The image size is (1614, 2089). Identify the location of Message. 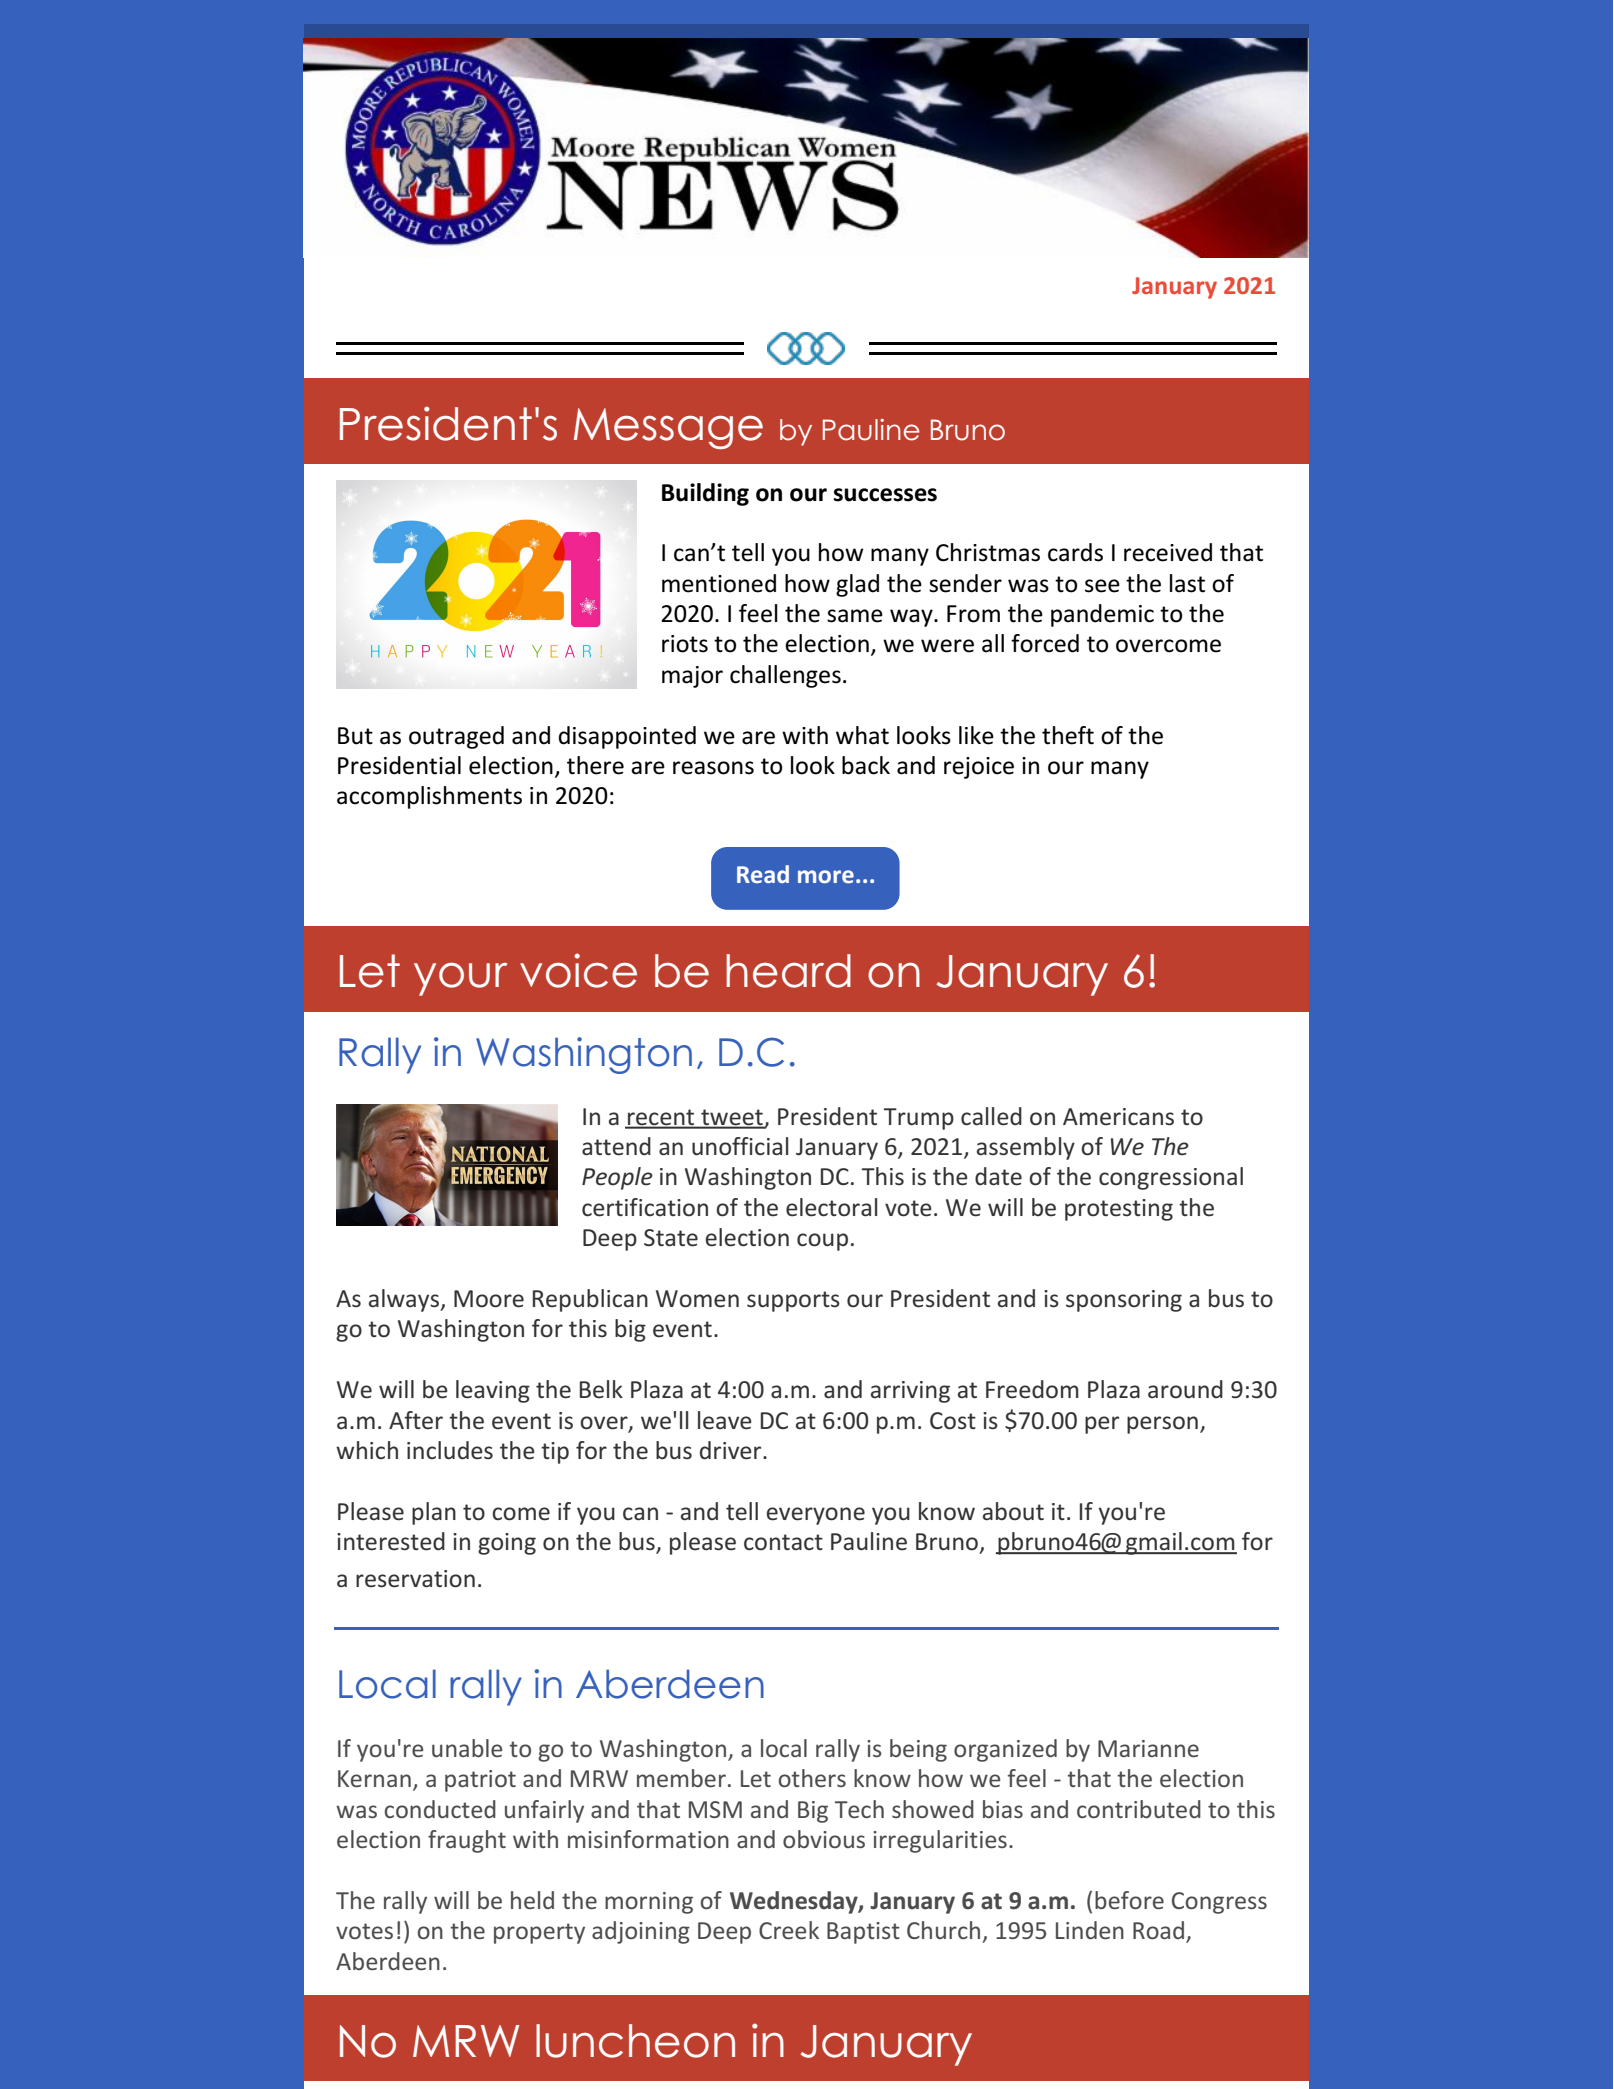
(668, 428).
